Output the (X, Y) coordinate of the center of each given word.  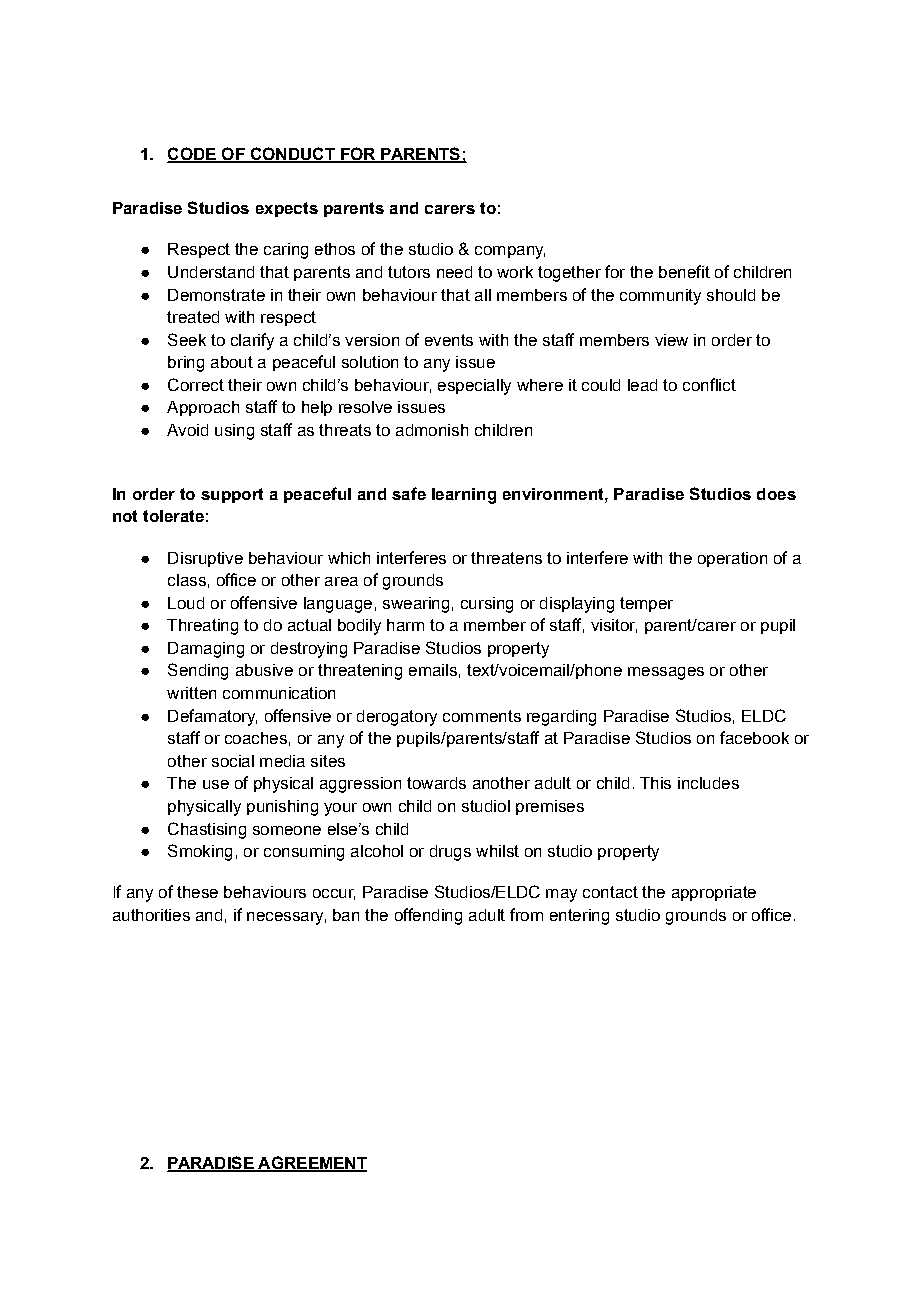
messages (666, 673)
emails (433, 670)
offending (428, 916)
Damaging (206, 650)
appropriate (714, 893)
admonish (432, 430)
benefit (684, 271)
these (197, 892)
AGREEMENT (311, 1164)
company (510, 252)
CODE (193, 154)
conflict (709, 384)
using (234, 432)
